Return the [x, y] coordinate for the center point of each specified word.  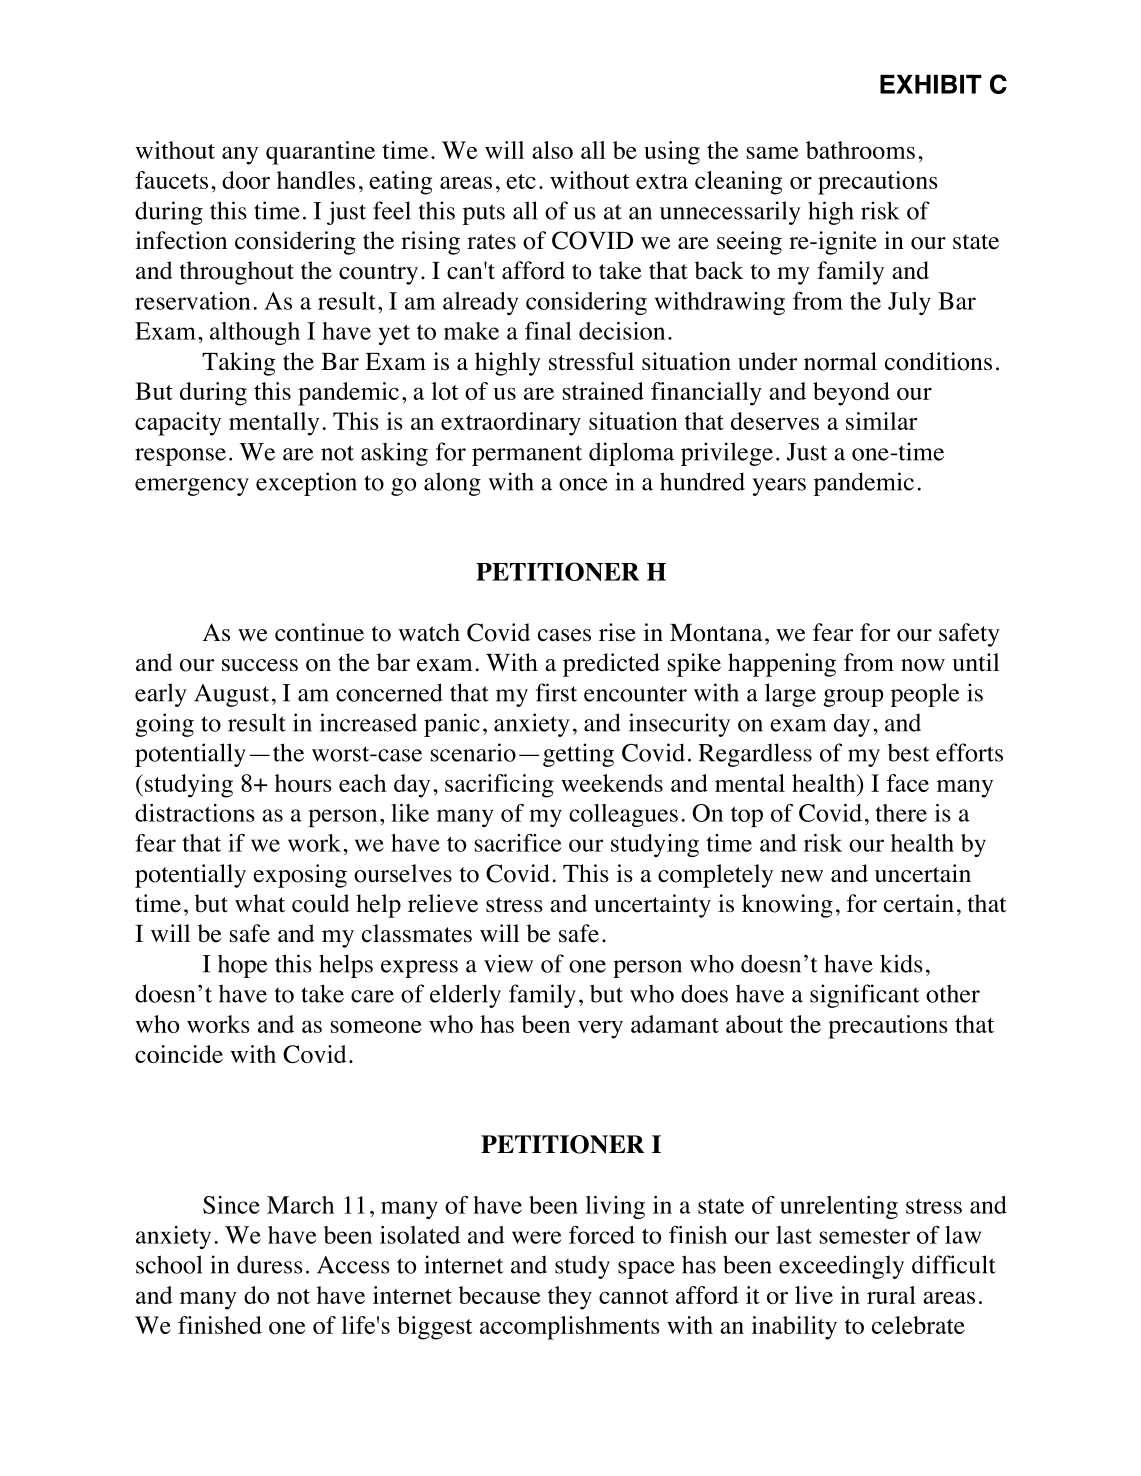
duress [270, 1264]
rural [891, 1295]
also [552, 150]
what [260, 903]
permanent [527, 455]
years [779, 487]
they [570, 1298]
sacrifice [518, 843]
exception [306, 484]
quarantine [320, 153]
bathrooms [860, 150]
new [802, 876]
